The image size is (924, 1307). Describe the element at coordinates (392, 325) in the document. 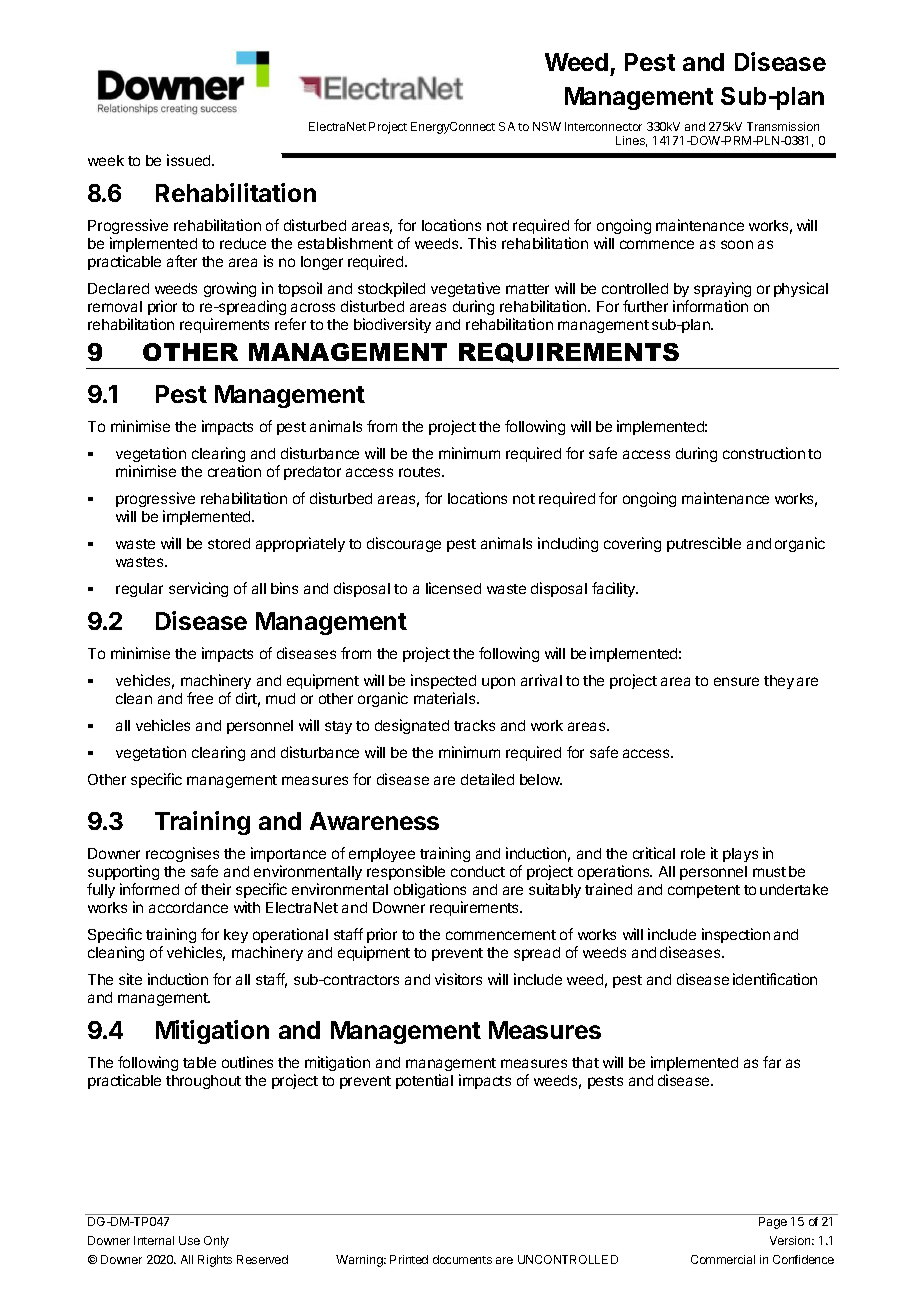

I see `biodiversity` at that location.
